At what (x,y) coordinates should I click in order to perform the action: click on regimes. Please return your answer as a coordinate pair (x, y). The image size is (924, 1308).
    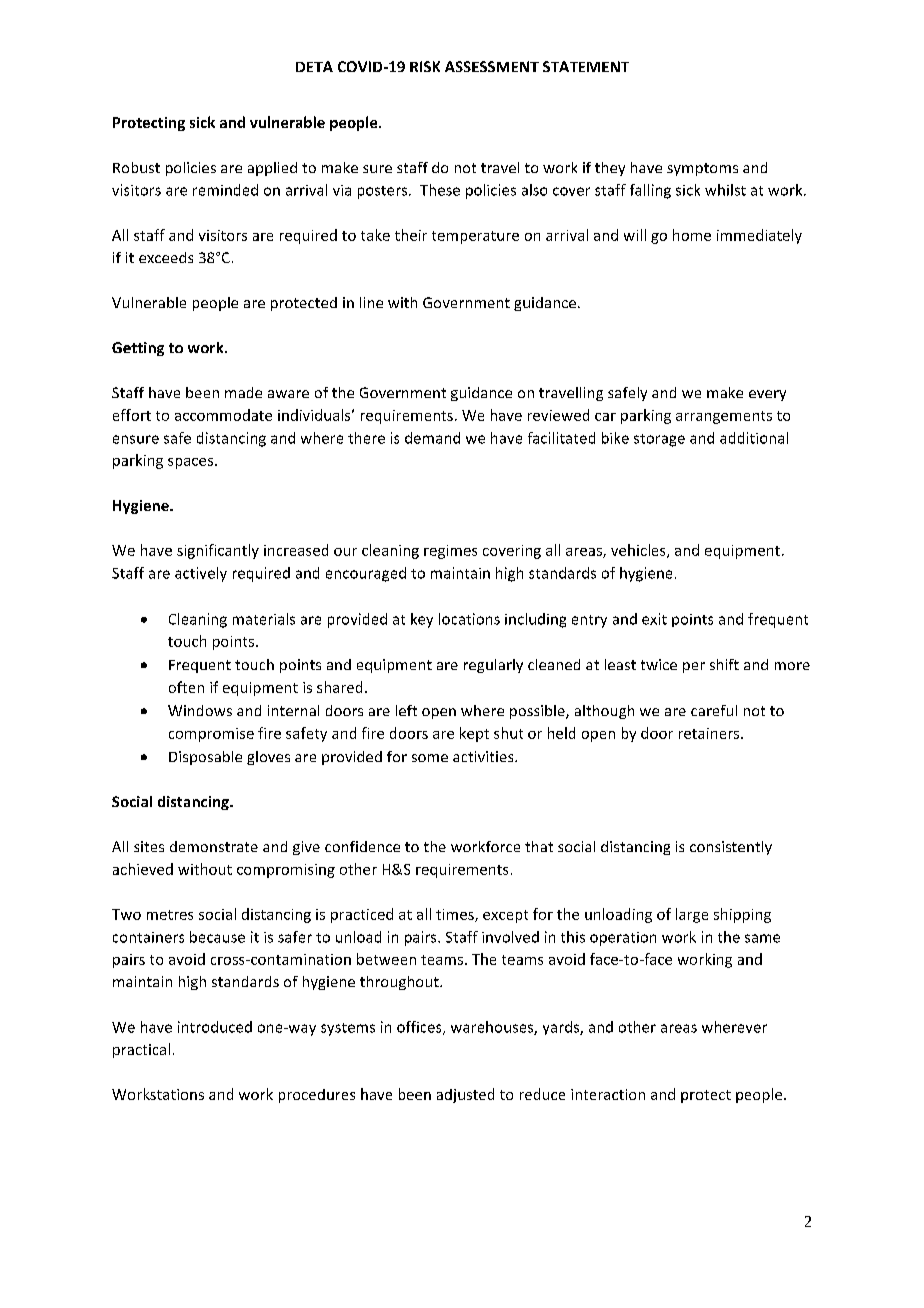
    Looking at the image, I should click on (450, 552).
